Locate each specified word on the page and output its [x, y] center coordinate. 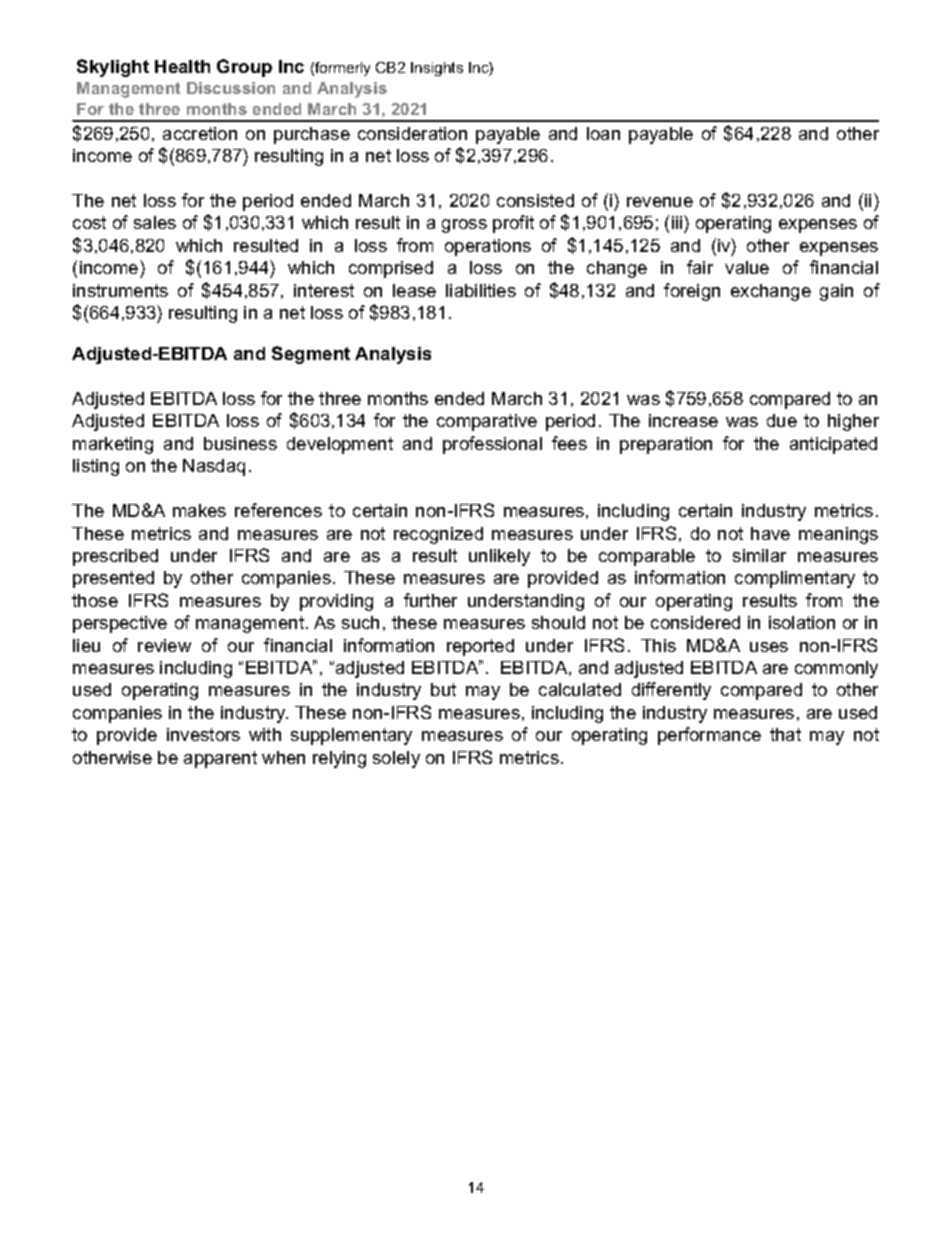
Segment [311, 355]
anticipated [833, 445]
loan [603, 133]
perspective [120, 624]
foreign [692, 292]
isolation [802, 622]
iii [678, 222]
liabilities [481, 290]
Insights [437, 69]
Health [182, 66]
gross [464, 226]
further [430, 600]
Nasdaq [214, 467]
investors [203, 734]
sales [155, 222]
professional [492, 445]
